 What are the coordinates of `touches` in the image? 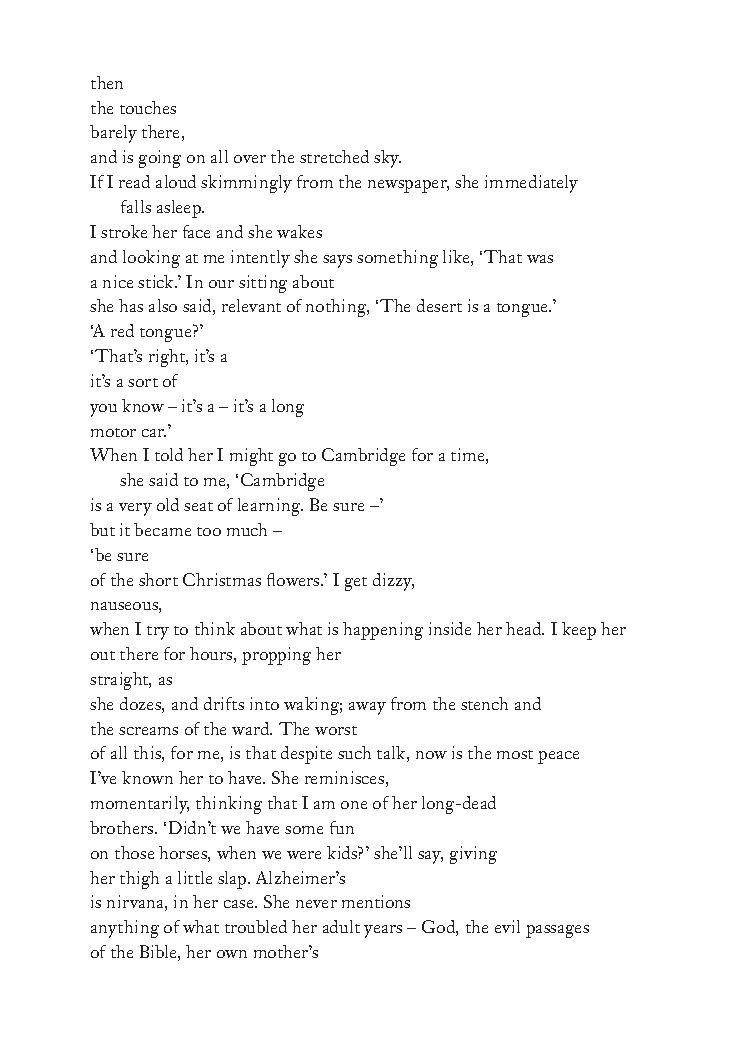 It's located at (148, 107).
